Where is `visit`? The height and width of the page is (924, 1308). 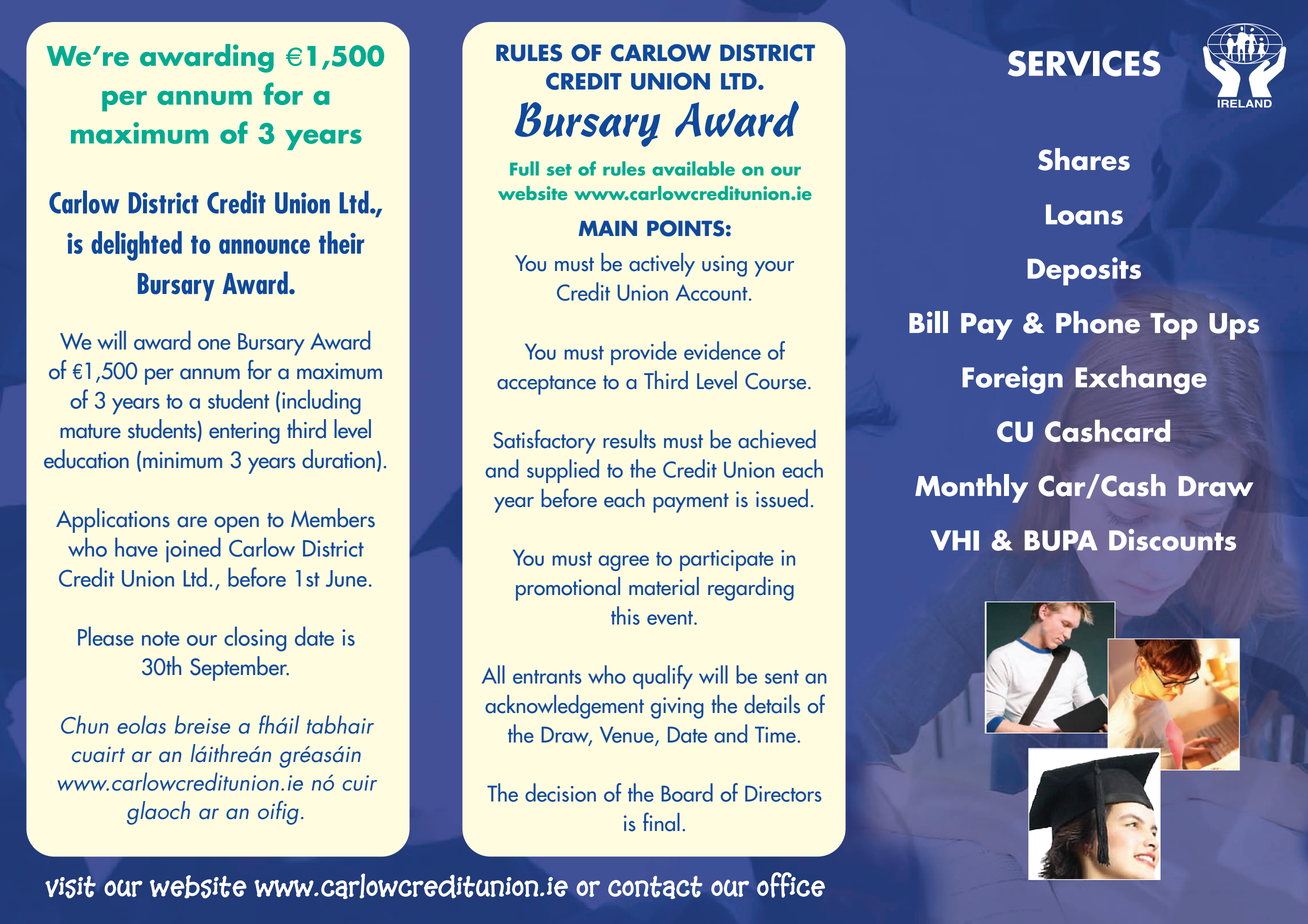 visit is located at coordinates (70, 887).
